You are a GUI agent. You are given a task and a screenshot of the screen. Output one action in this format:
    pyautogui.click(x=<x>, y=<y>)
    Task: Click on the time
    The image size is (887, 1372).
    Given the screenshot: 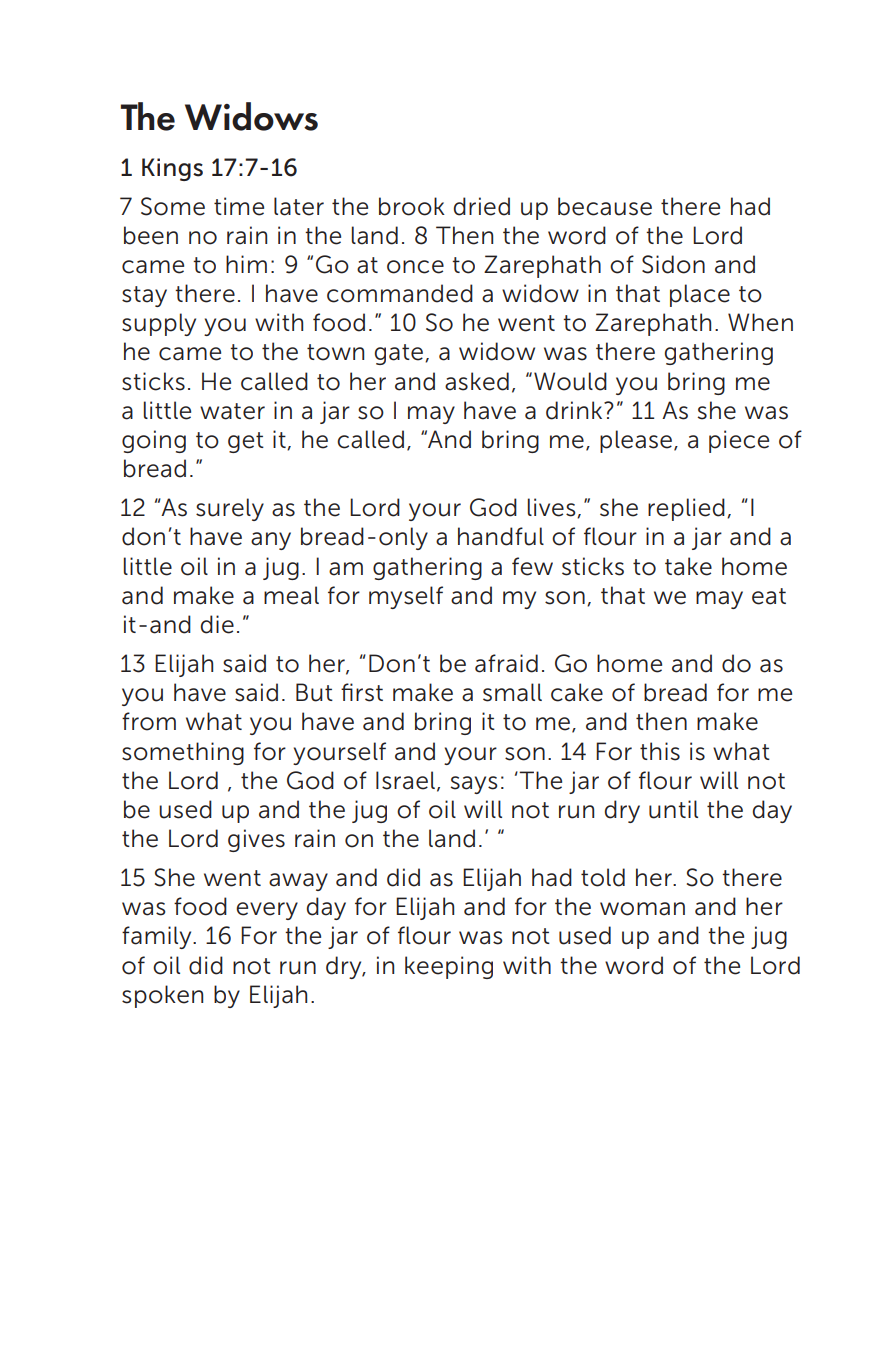 What is the action you would take?
    pyautogui.click(x=239, y=206)
